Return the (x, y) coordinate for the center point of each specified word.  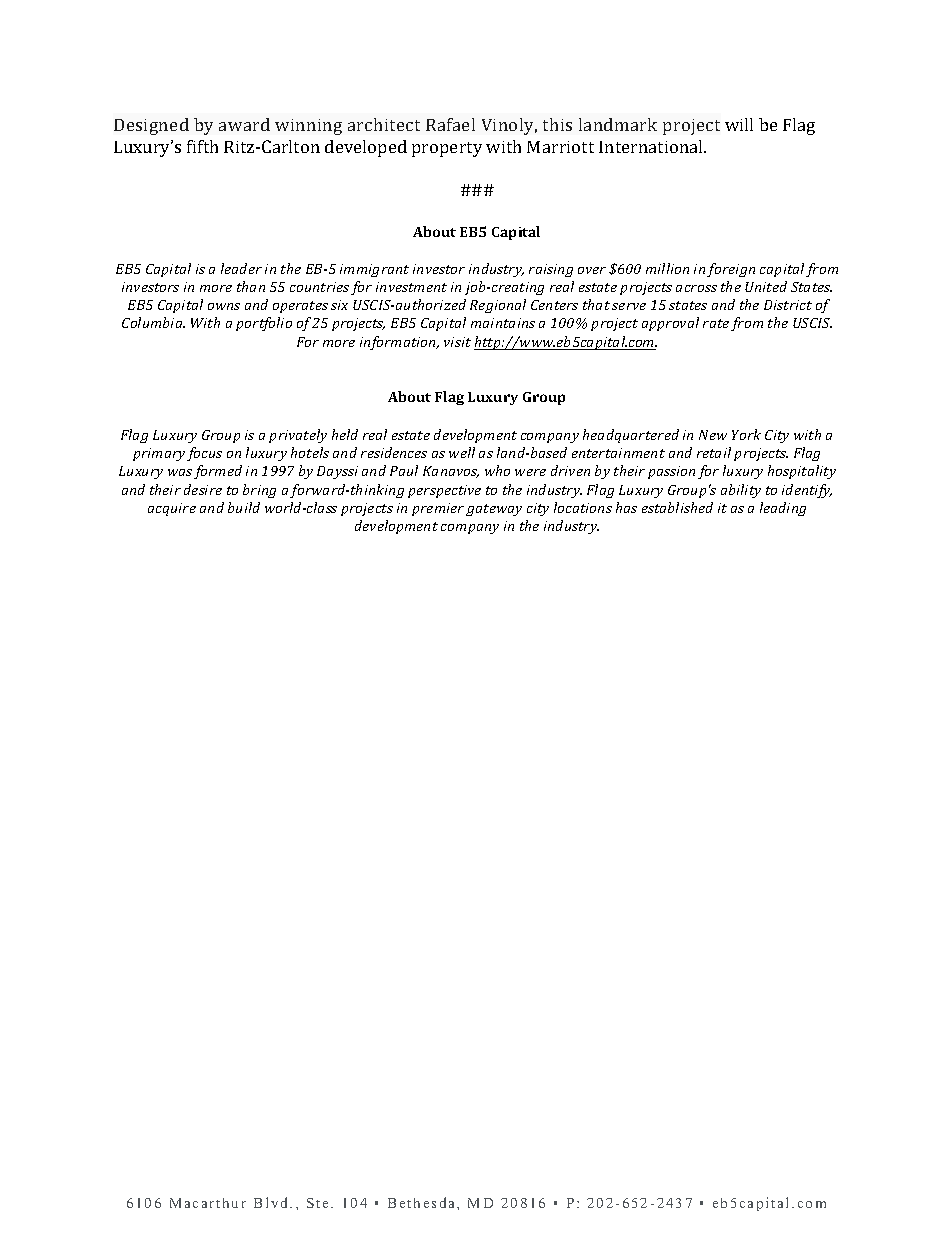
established (677, 507)
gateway (494, 510)
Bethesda (423, 1202)
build (244, 507)
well (462, 452)
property (447, 149)
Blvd (272, 1202)
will (739, 124)
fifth (202, 146)
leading (783, 509)
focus (204, 454)
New (713, 435)
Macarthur (208, 1203)
